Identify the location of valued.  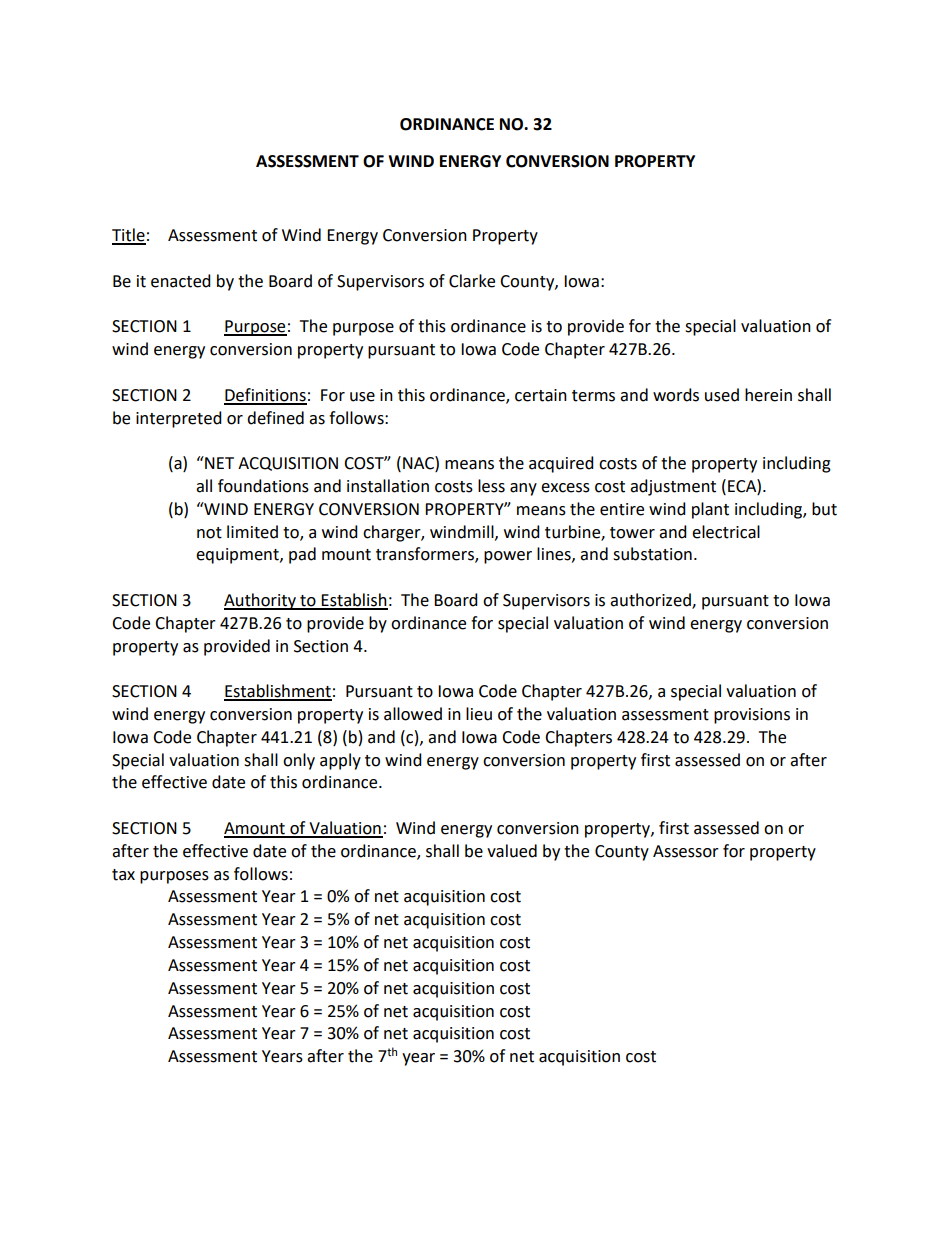
(512, 851).
